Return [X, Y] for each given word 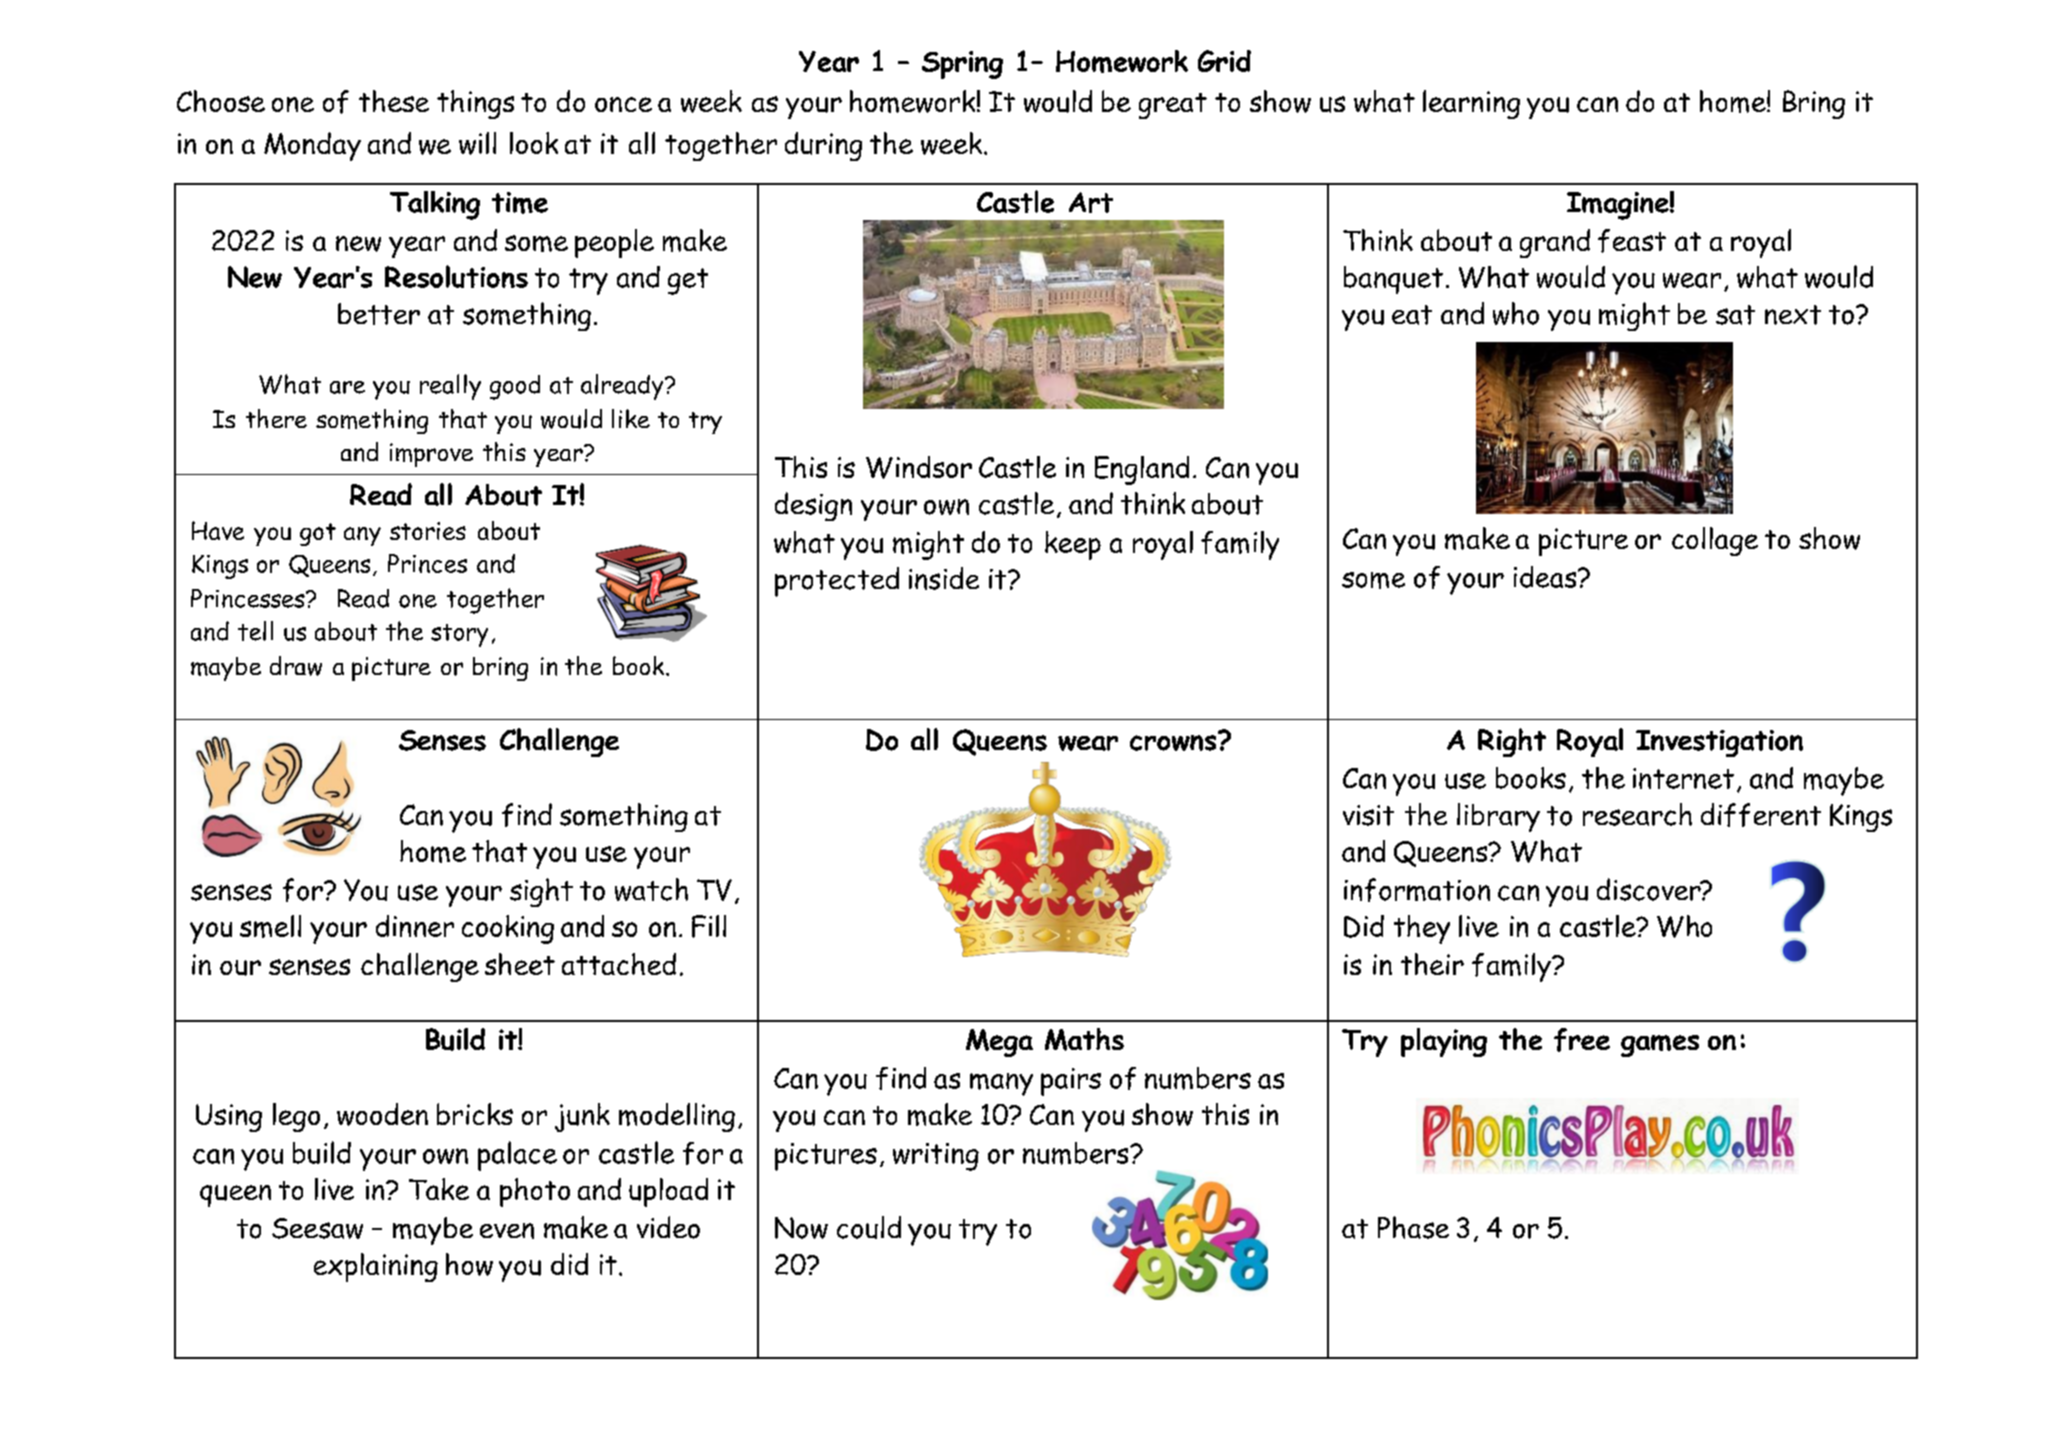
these [394, 101]
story [459, 635]
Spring [962, 65]
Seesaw [317, 1228]
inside [944, 578]
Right [1512, 742]
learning [1471, 104]
